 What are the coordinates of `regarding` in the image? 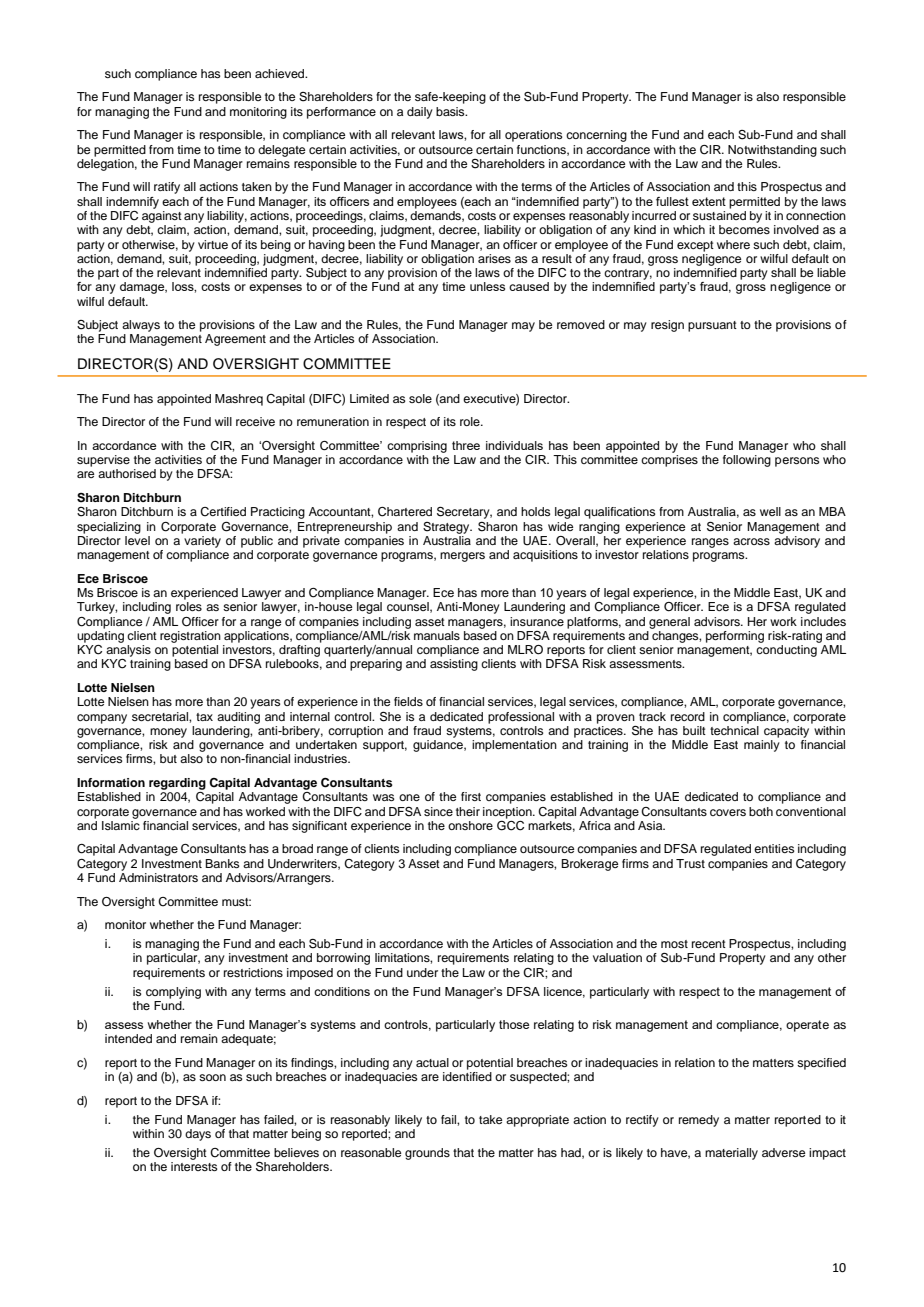 It's located at (177, 784).
